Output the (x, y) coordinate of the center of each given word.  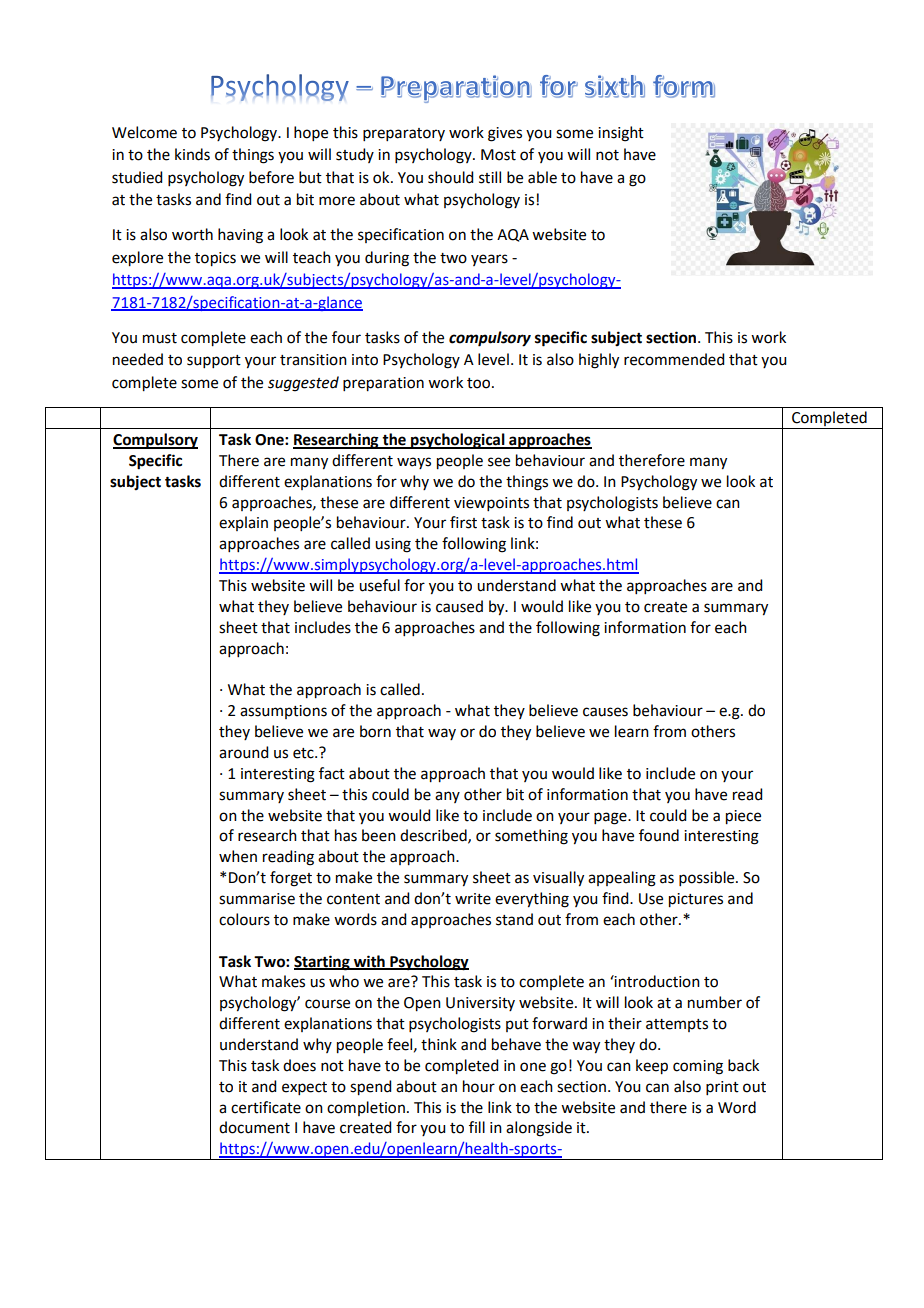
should (450, 177)
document (254, 1127)
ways (414, 463)
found (659, 835)
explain (243, 523)
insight (621, 134)
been (379, 835)
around (243, 752)
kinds (192, 154)
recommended (674, 359)
